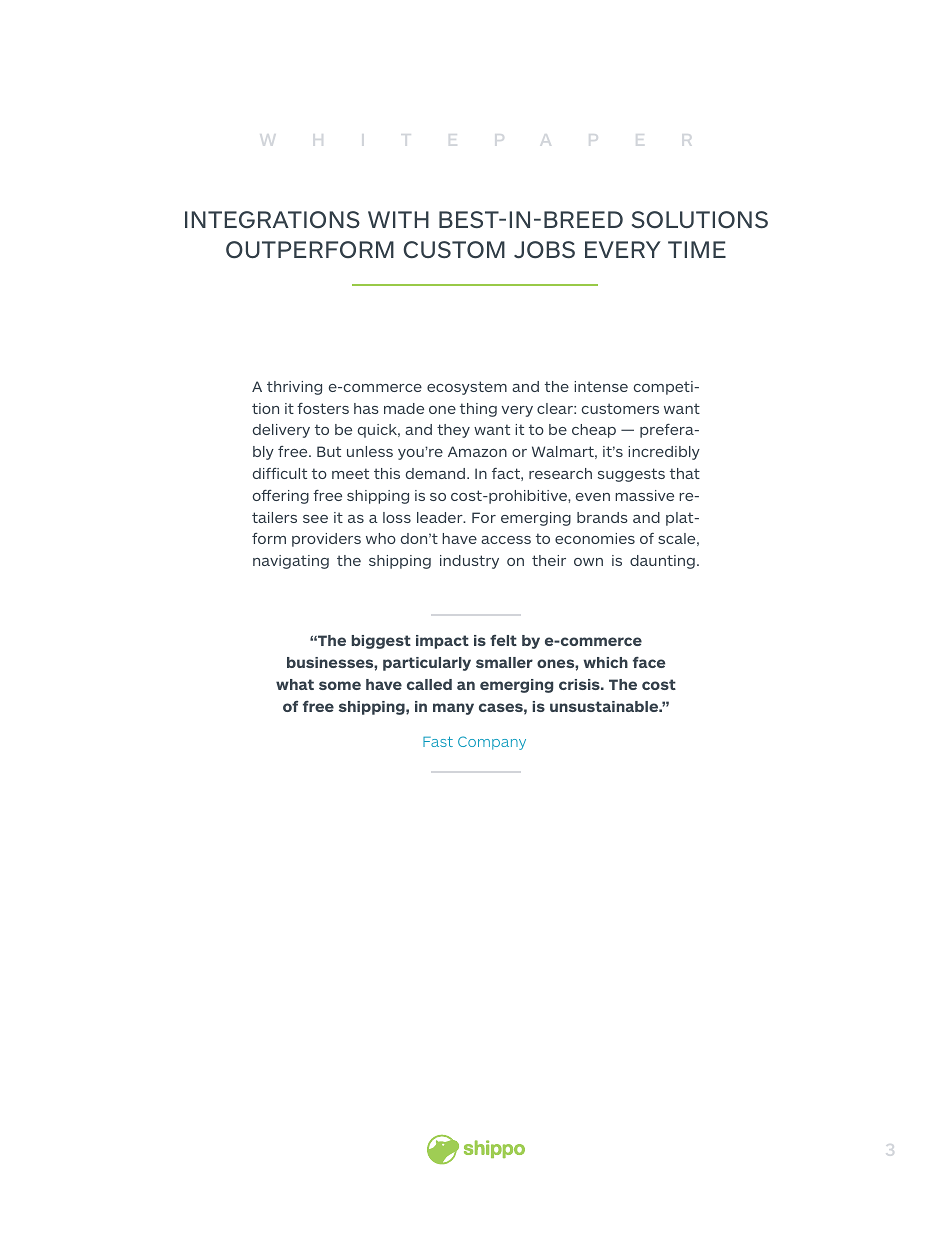 Image resolution: width=952 pixels, height=1233 pixels. Describe the element at coordinates (340, 685) in the document. I see `some` at that location.
